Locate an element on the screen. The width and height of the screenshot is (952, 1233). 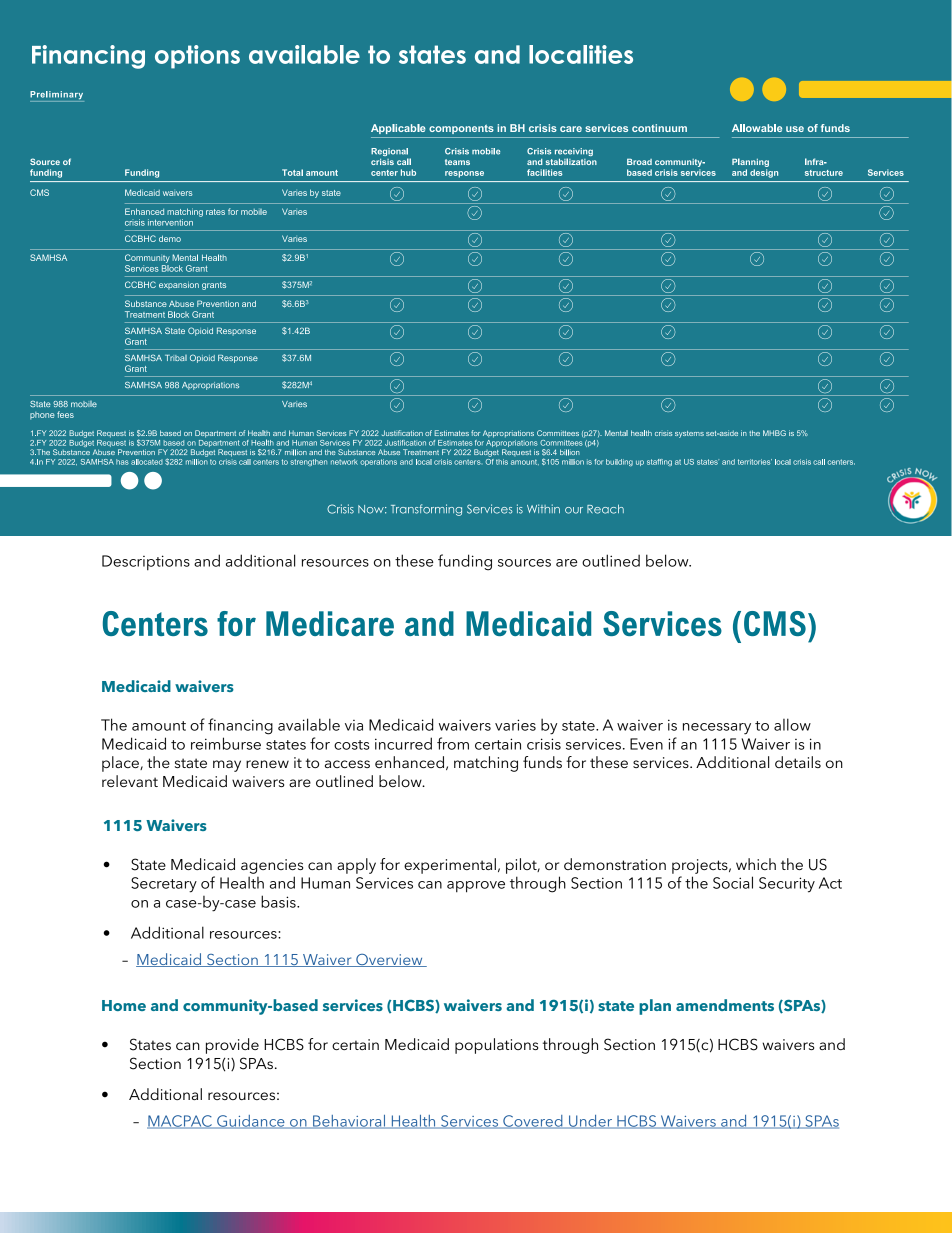
details is located at coordinates (798, 762).
